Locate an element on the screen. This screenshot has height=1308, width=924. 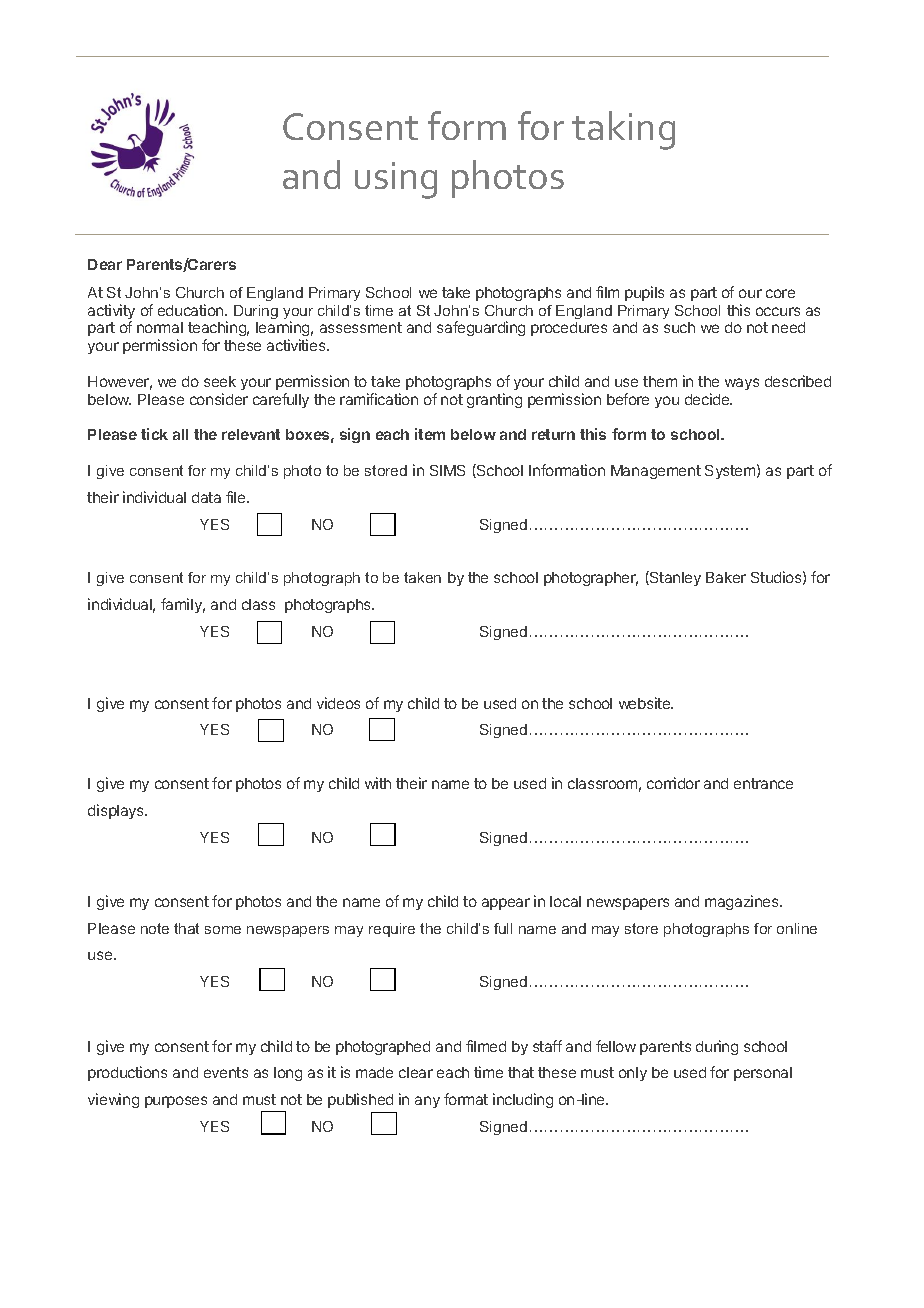
website is located at coordinates (646, 703).
